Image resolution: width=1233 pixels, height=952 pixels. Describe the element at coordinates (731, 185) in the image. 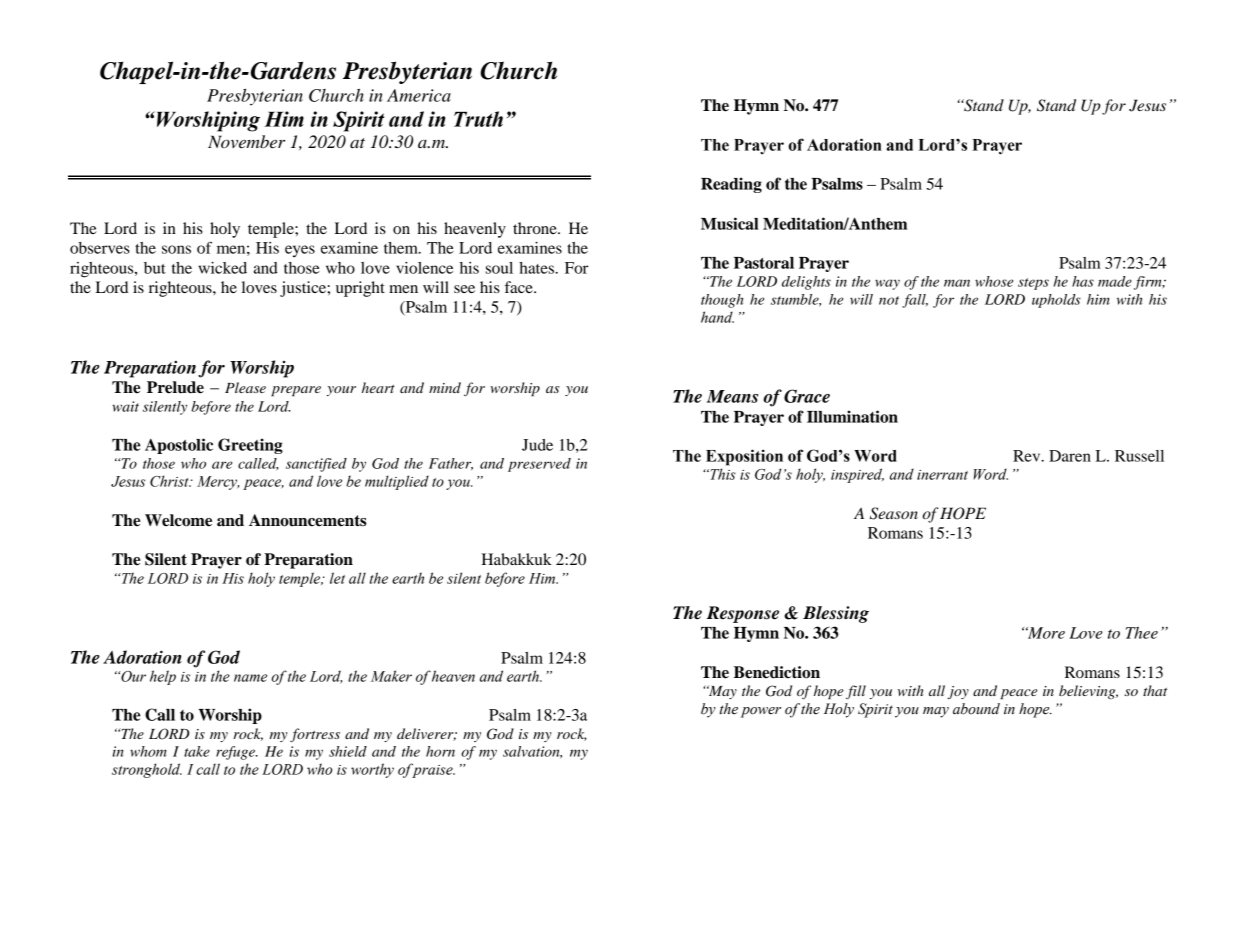

I see `Reading` at that location.
